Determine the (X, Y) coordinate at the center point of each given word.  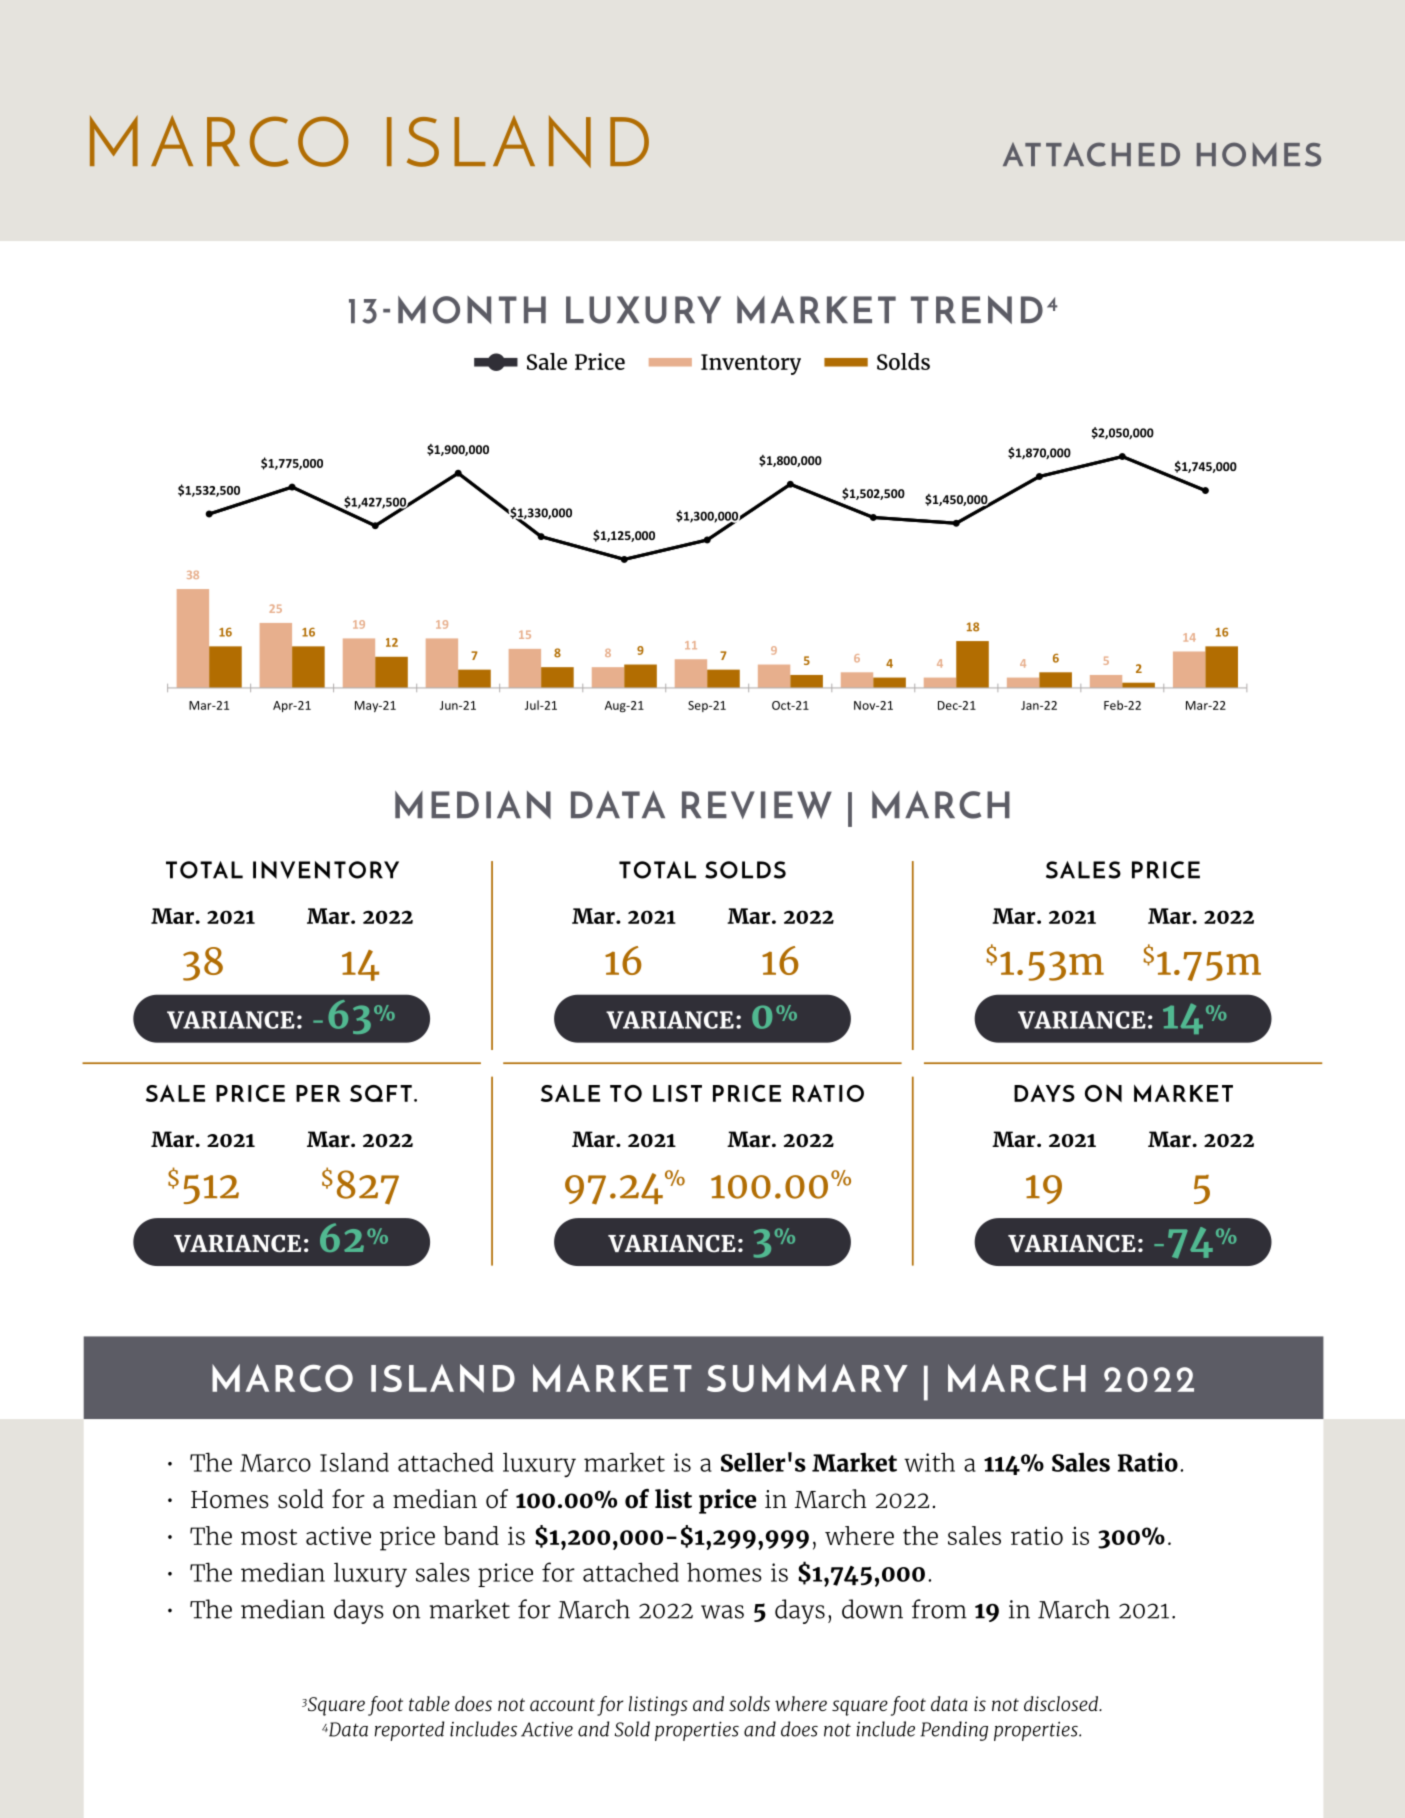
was (722, 1612)
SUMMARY (807, 1378)
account (562, 1704)
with (929, 1462)
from (939, 1609)
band (471, 1535)
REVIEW (757, 805)
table (429, 1703)
